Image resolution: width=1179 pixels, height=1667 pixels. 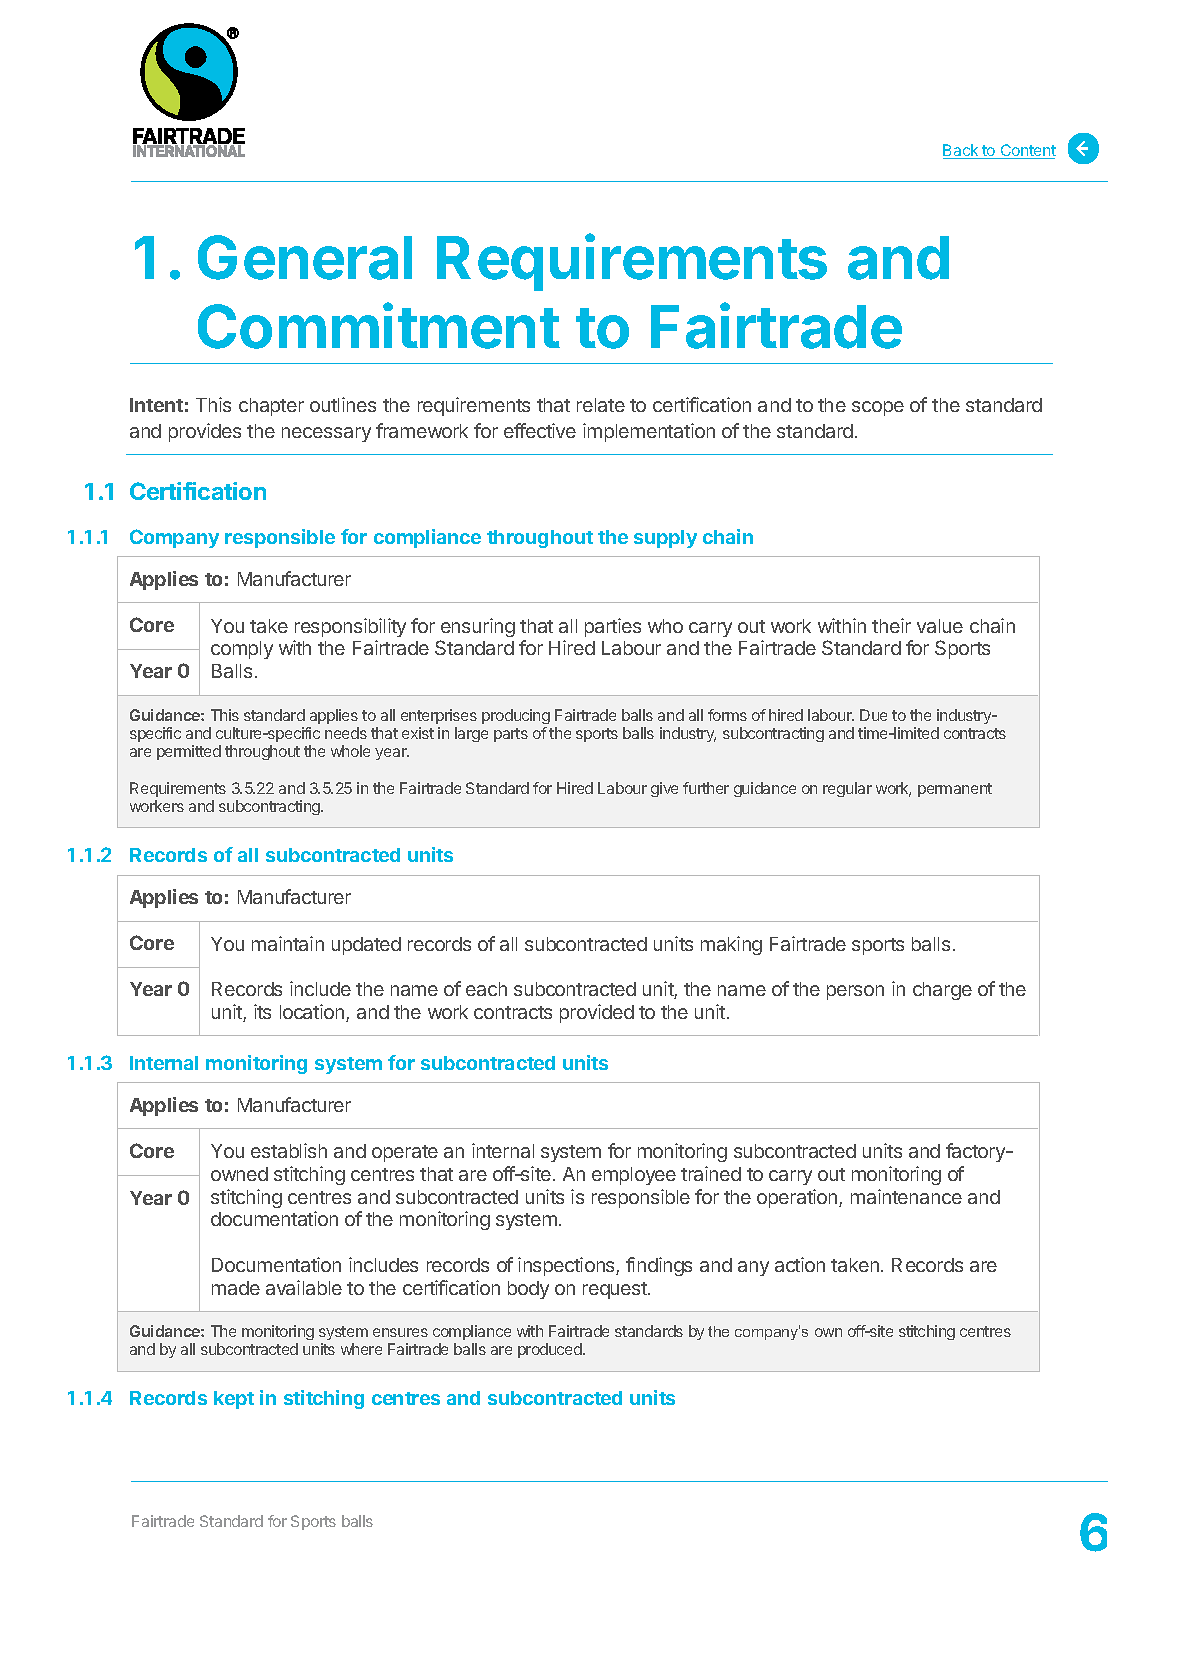 What do you see at coordinates (962, 151) in the screenshot?
I see `Back` at bounding box center [962, 151].
